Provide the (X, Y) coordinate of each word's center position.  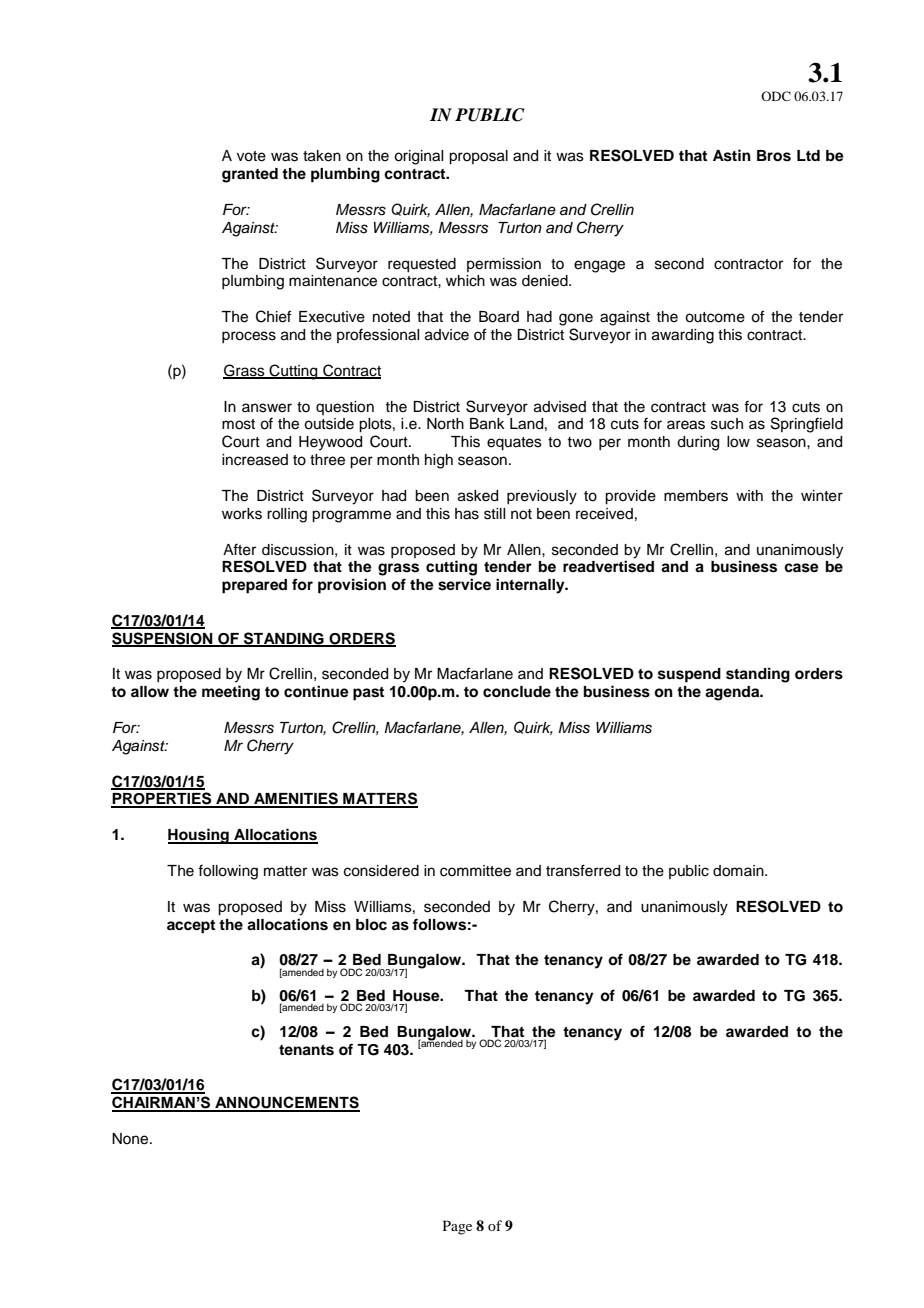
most (238, 424)
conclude (517, 692)
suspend (689, 675)
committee (475, 871)
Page (457, 1227)
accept (191, 927)
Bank (487, 424)
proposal (478, 157)
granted (250, 175)
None (131, 1139)
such (727, 424)
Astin (732, 155)
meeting (231, 693)
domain (739, 871)
